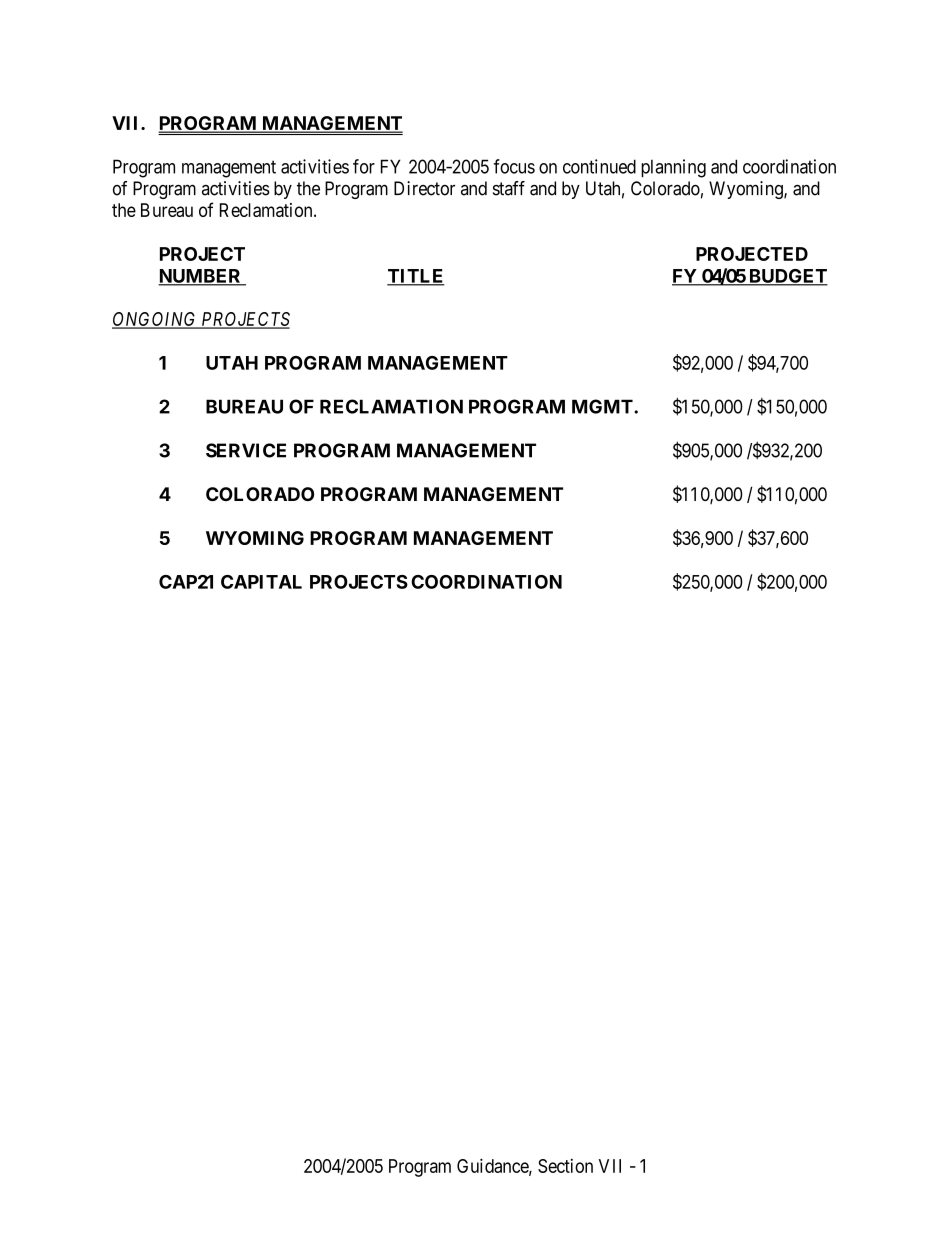 This screenshot has width=952, height=1233. What do you see at coordinates (364, 166) in the screenshot?
I see `for` at bounding box center [364, 166].
